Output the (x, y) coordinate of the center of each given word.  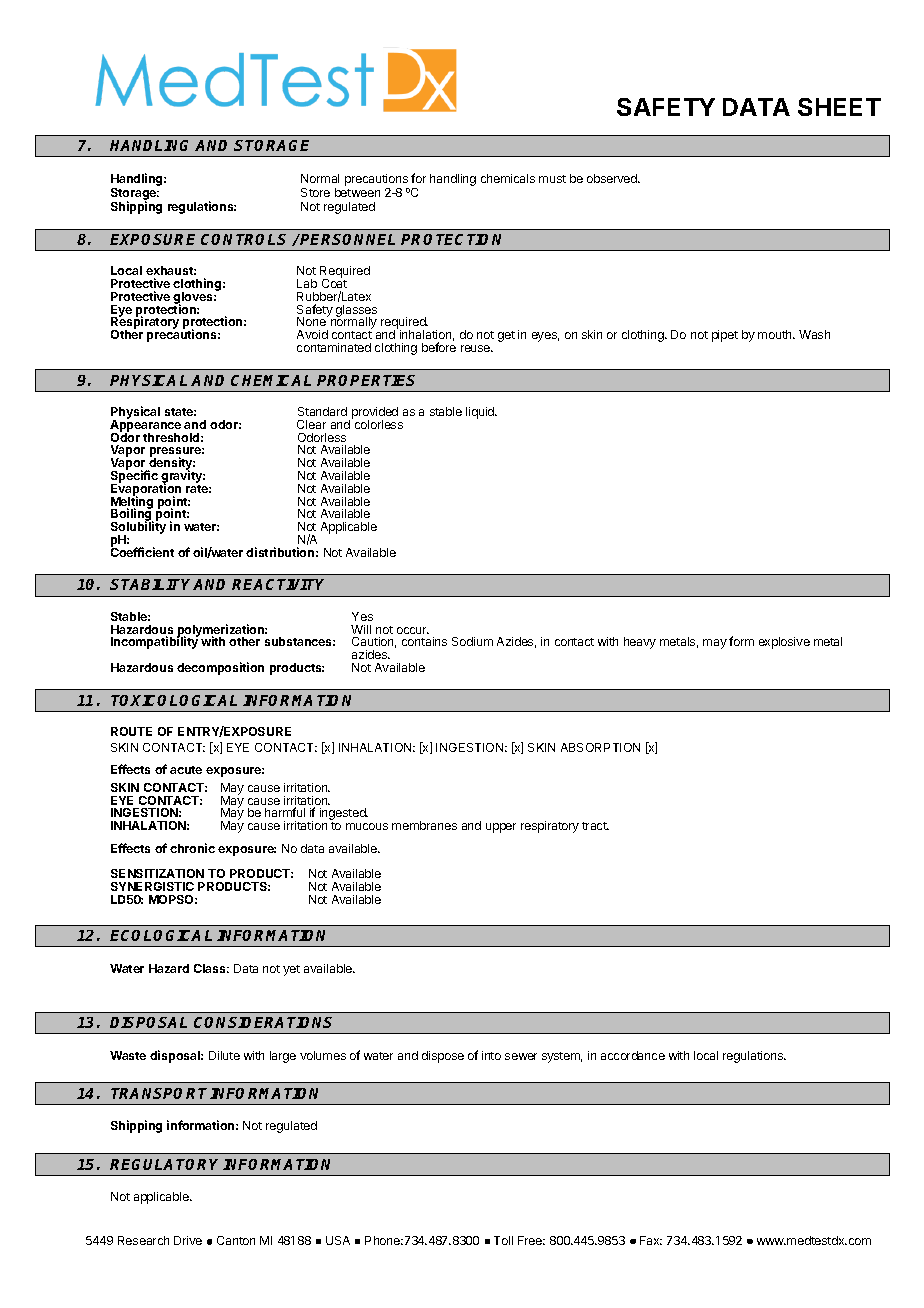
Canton (236, 1240)
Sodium (472, 641)
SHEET (839, 107)
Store (315, 192)
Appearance (145, 426)
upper (501, 828)
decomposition (220, 668)
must (552, 179)
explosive (784, 643)
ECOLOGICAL (161, 935)
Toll (503, 1240)
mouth (776, 334)
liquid (481, 413)
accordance (633, 1055)
